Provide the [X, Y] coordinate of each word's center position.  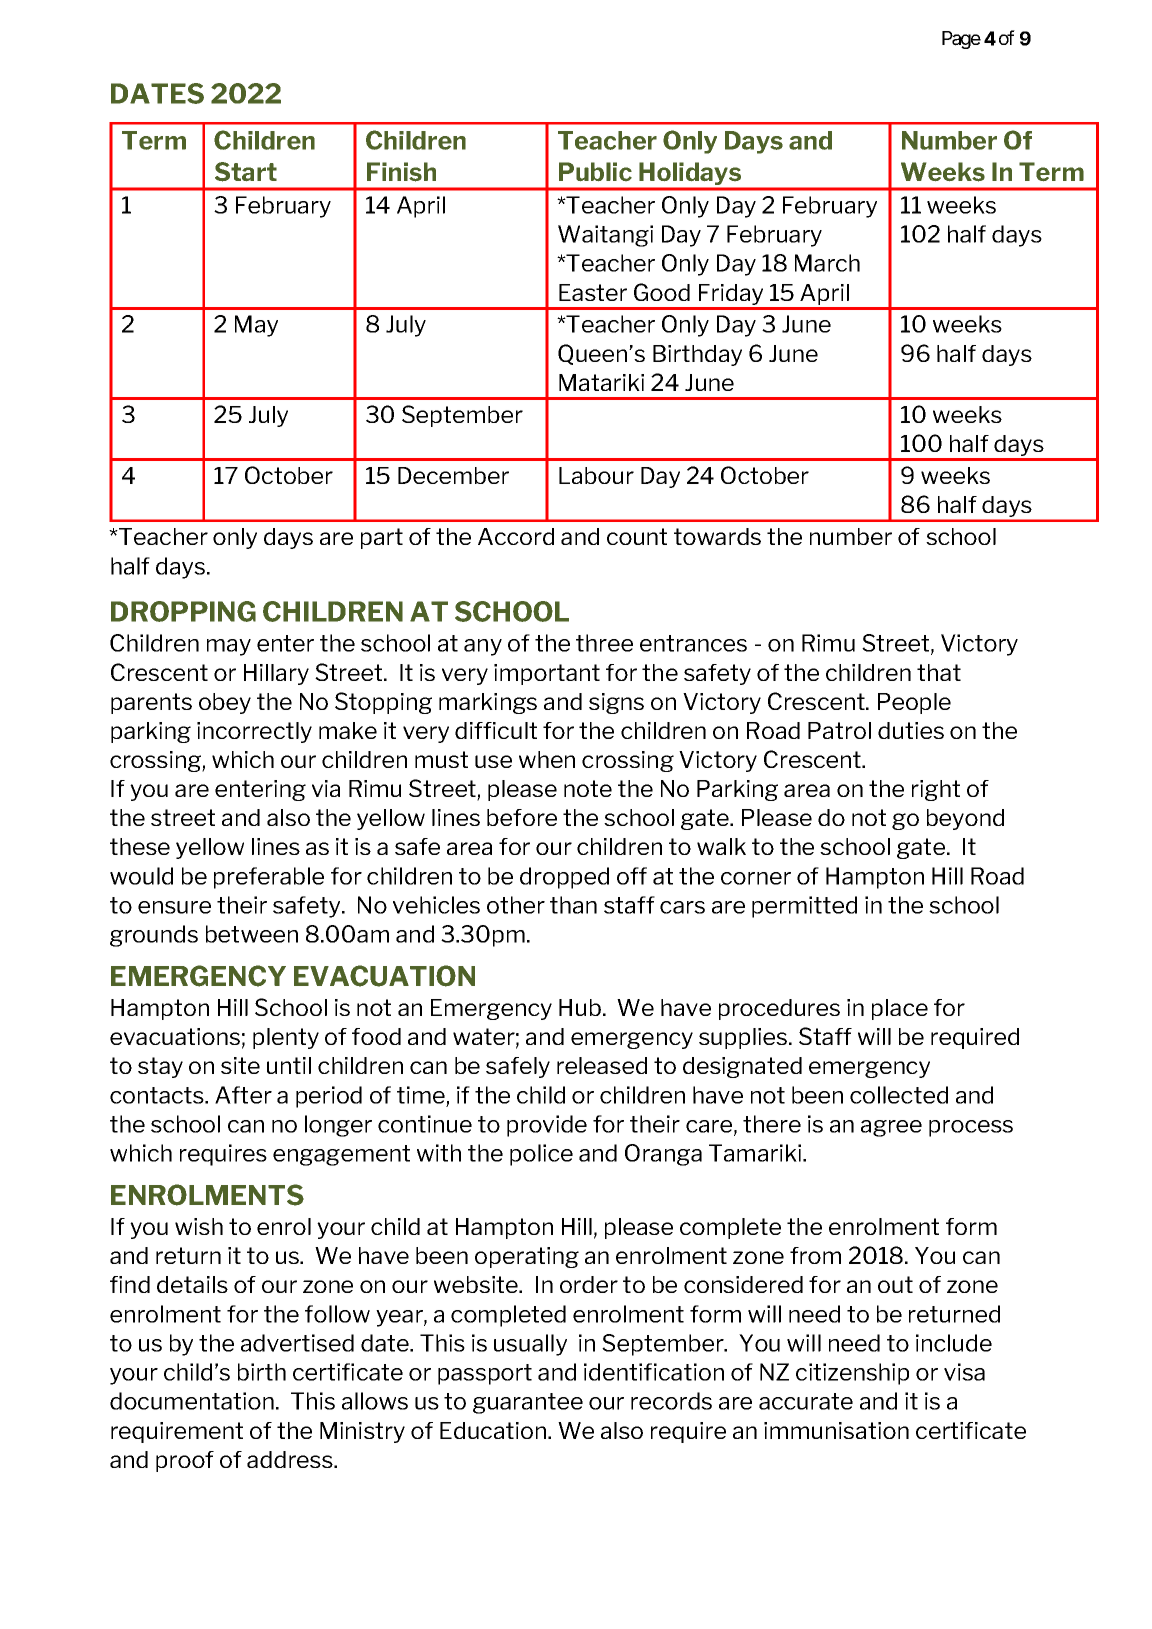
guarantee [528, 1403]
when [547, 759]
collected [899, 1095]
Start [246, 172]
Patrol [839, 730]
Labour [596, 475]
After [243, 1095]
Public [595, 171]
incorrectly [254, 732]
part [382, 538]
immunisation [836, 1430]
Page [961, 40]
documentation [192, 1401]
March [827, 263]
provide [547, 1126]
